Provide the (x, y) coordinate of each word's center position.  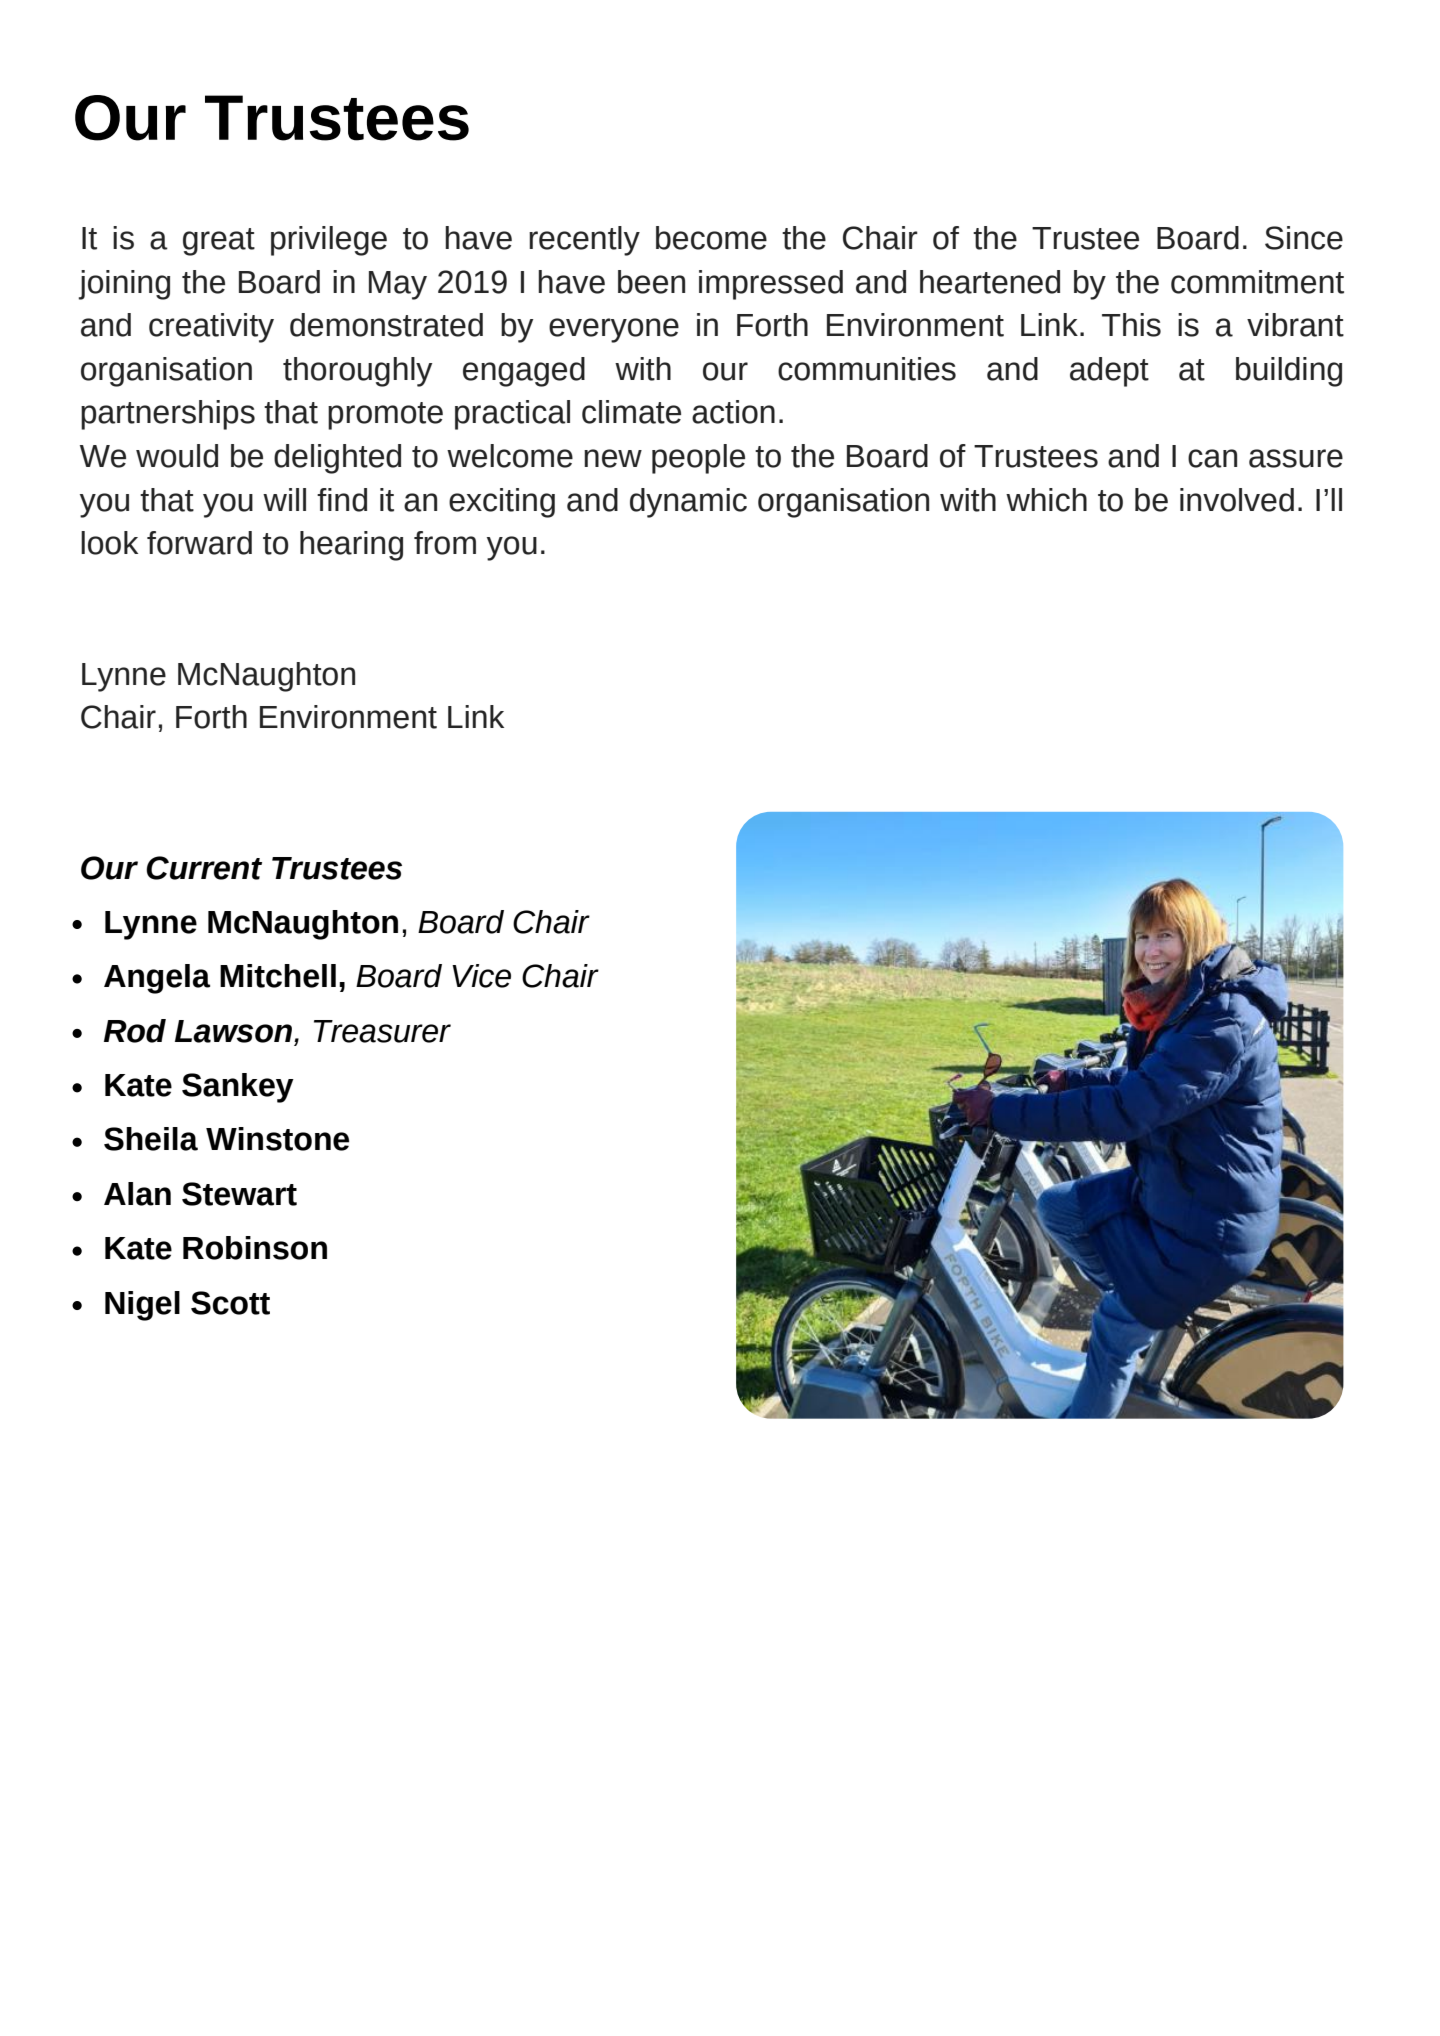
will (284, 499)
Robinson (255, 1248)
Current (204, 868)
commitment (1257, 282)
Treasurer (382, 1031)
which (1046, 500)
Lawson (235, 1031)
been (651, 282)
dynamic (688, 503)
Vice (481, 976)
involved (1237, 500)
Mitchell (278, 976)
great (219, 242)
